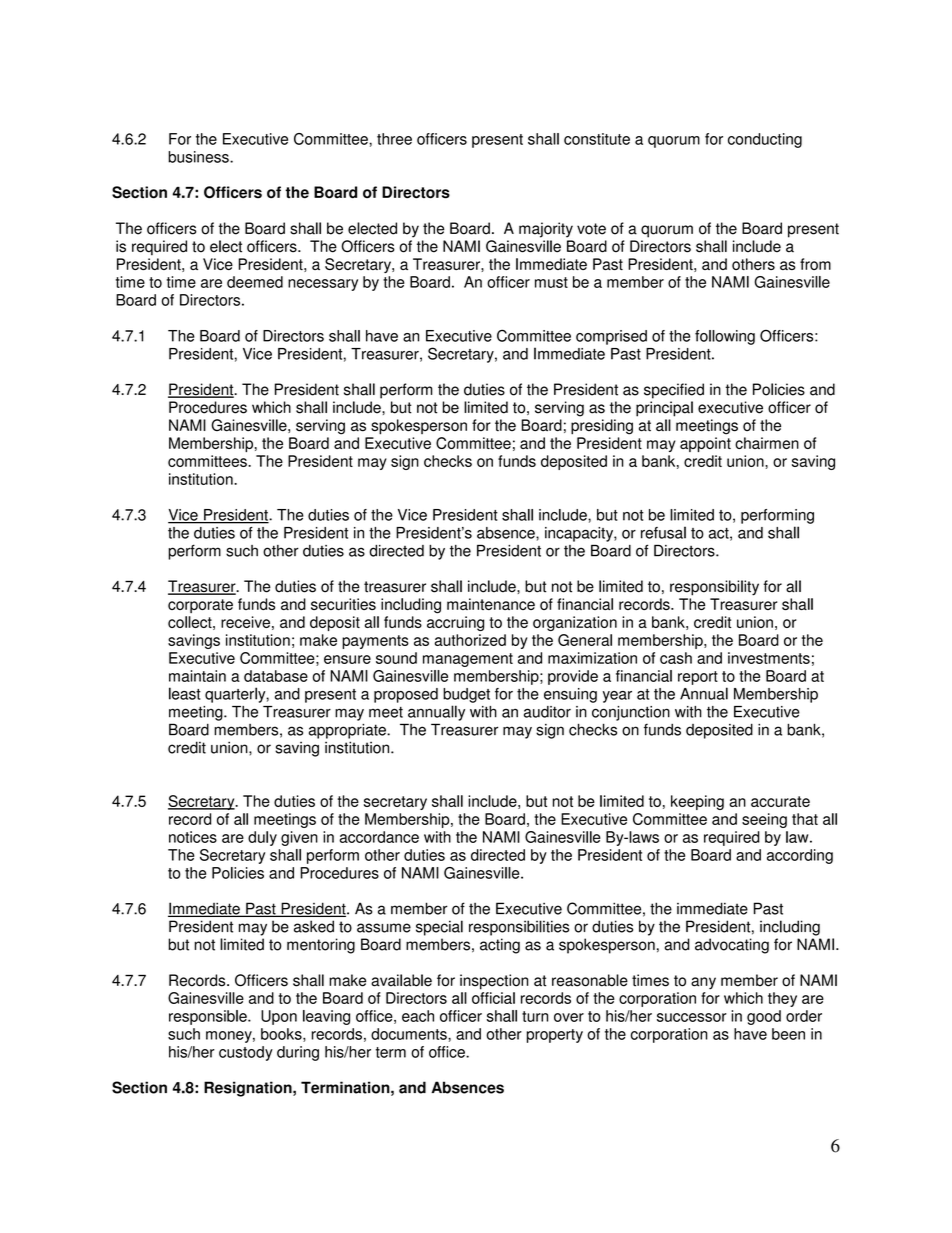 Image resolution: width=952 pixels, height=1233 pixels. Describe the element at coordinates (725, 337) in the screenshot. I see `following` at that location.
